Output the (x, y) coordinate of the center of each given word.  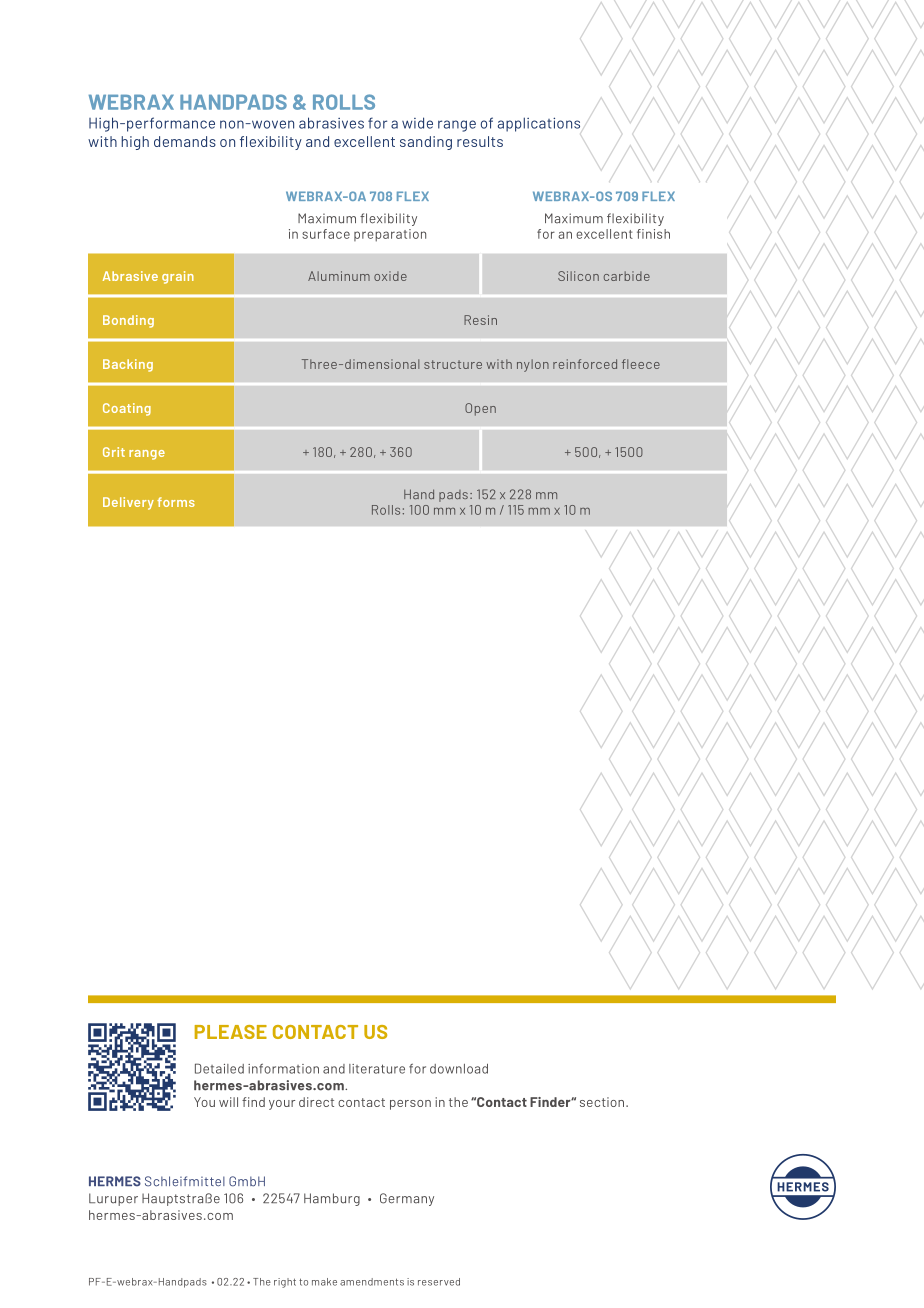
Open (480, 409)
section (603, 1102)
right (285, 1283)
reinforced (585, 364)
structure (453, 364)
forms (176, 502)
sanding (426, 143)
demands (185, 141)
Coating (127, 409)
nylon (533, 365)
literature (377, 1069)
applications (539, 124)
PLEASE (231, 1032)
